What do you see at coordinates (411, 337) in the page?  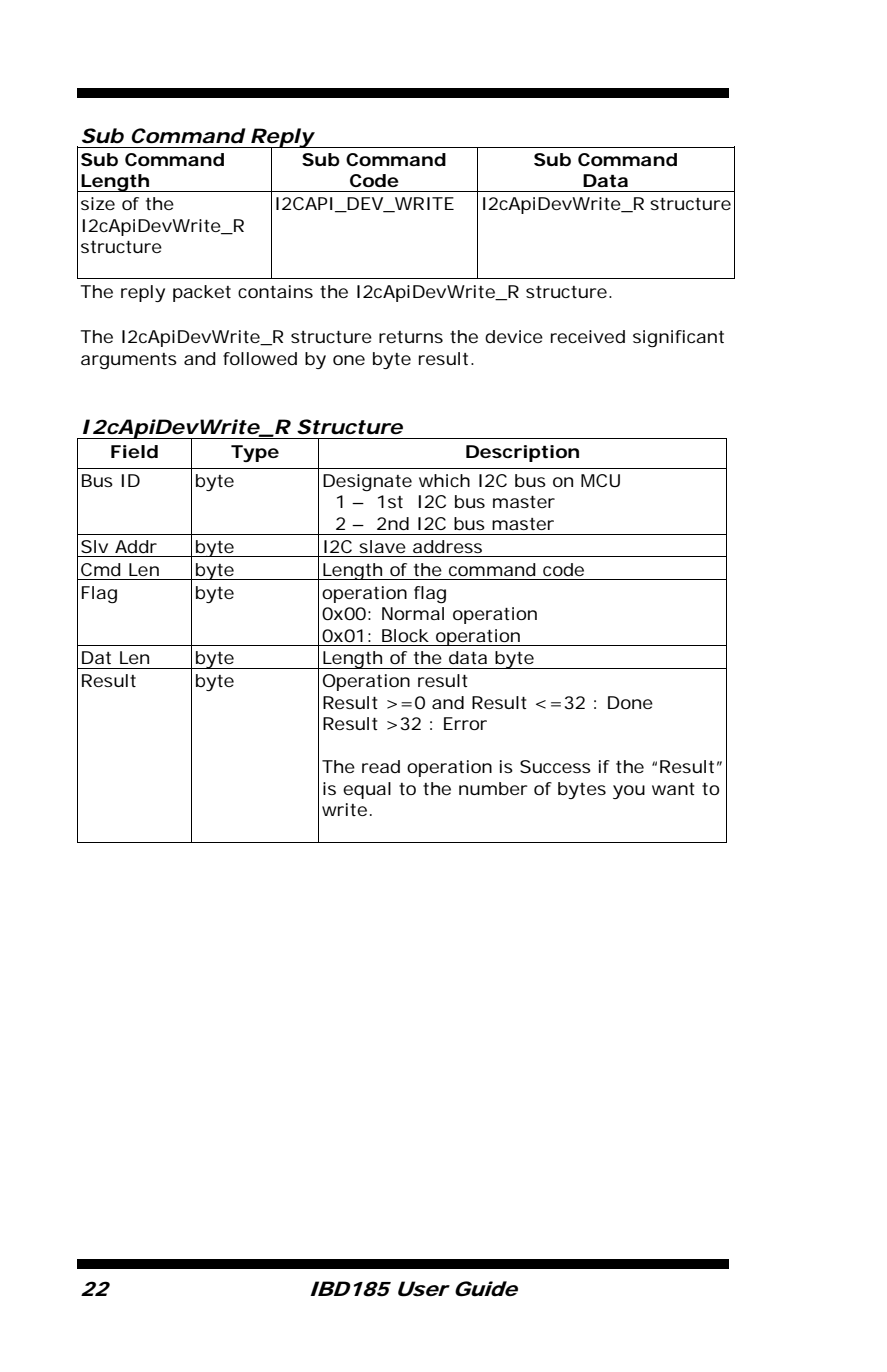 I see `returns` at bounding box center [411, 337].
